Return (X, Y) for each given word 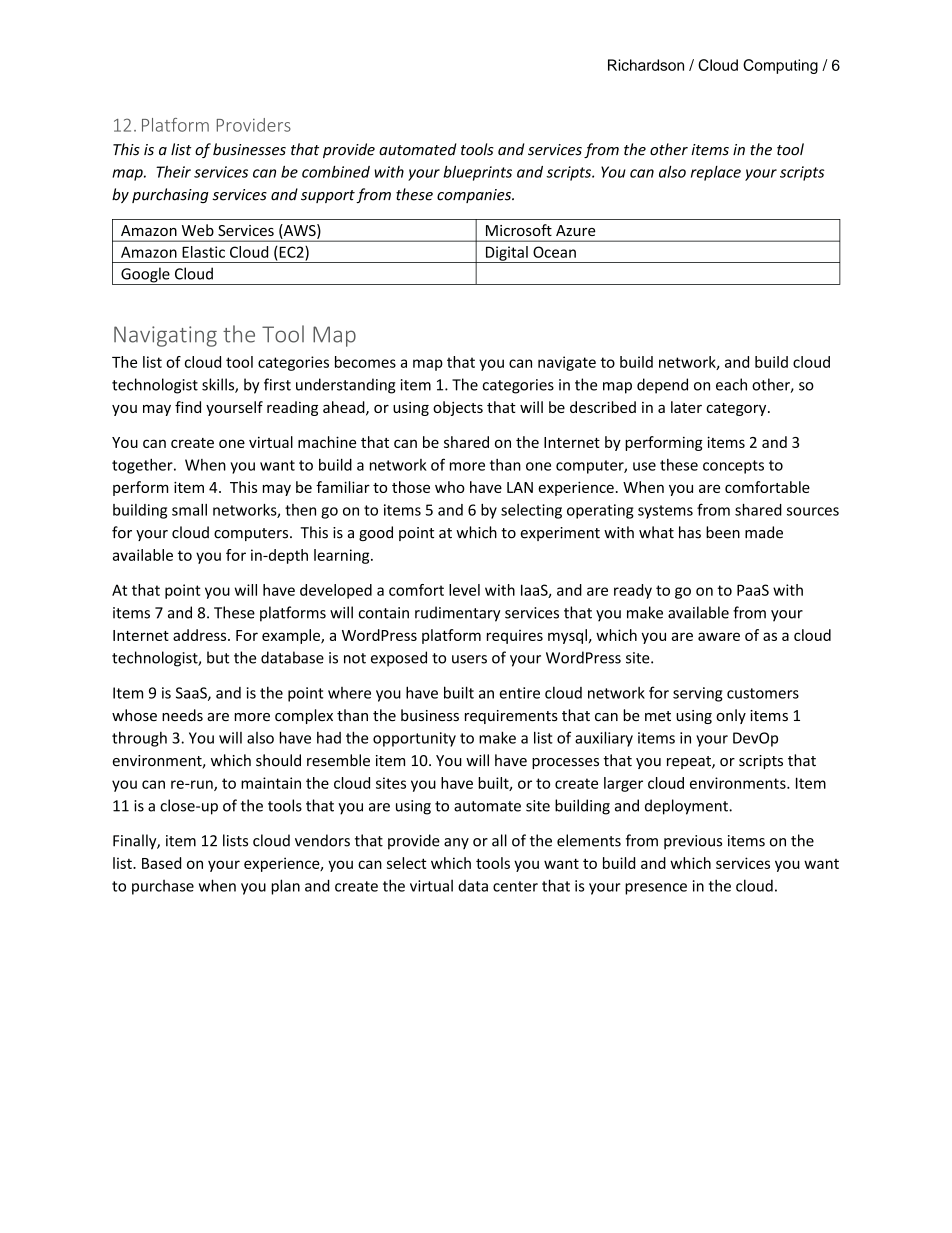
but (218, 657)
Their (173, 172)
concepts (733, 467)
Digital (506, 254)
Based (161, 863)
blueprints (477, 173)
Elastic (203, 252)
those (411, 487)
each (731, 384)
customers (763, 693)
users (469, 659)
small (189, 510)
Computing (780, 66)
